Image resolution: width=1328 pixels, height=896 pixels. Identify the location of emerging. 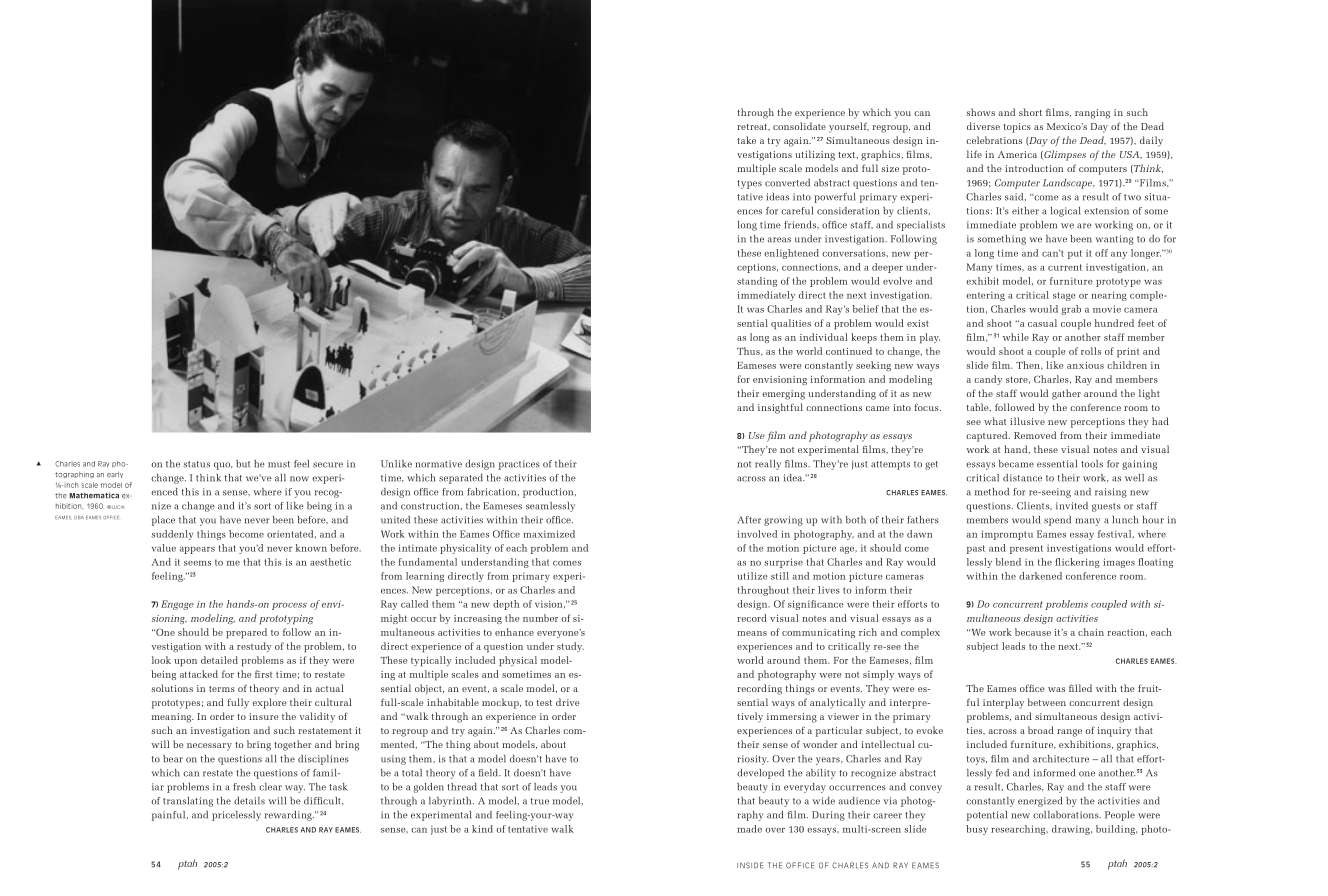
(783, 395).
